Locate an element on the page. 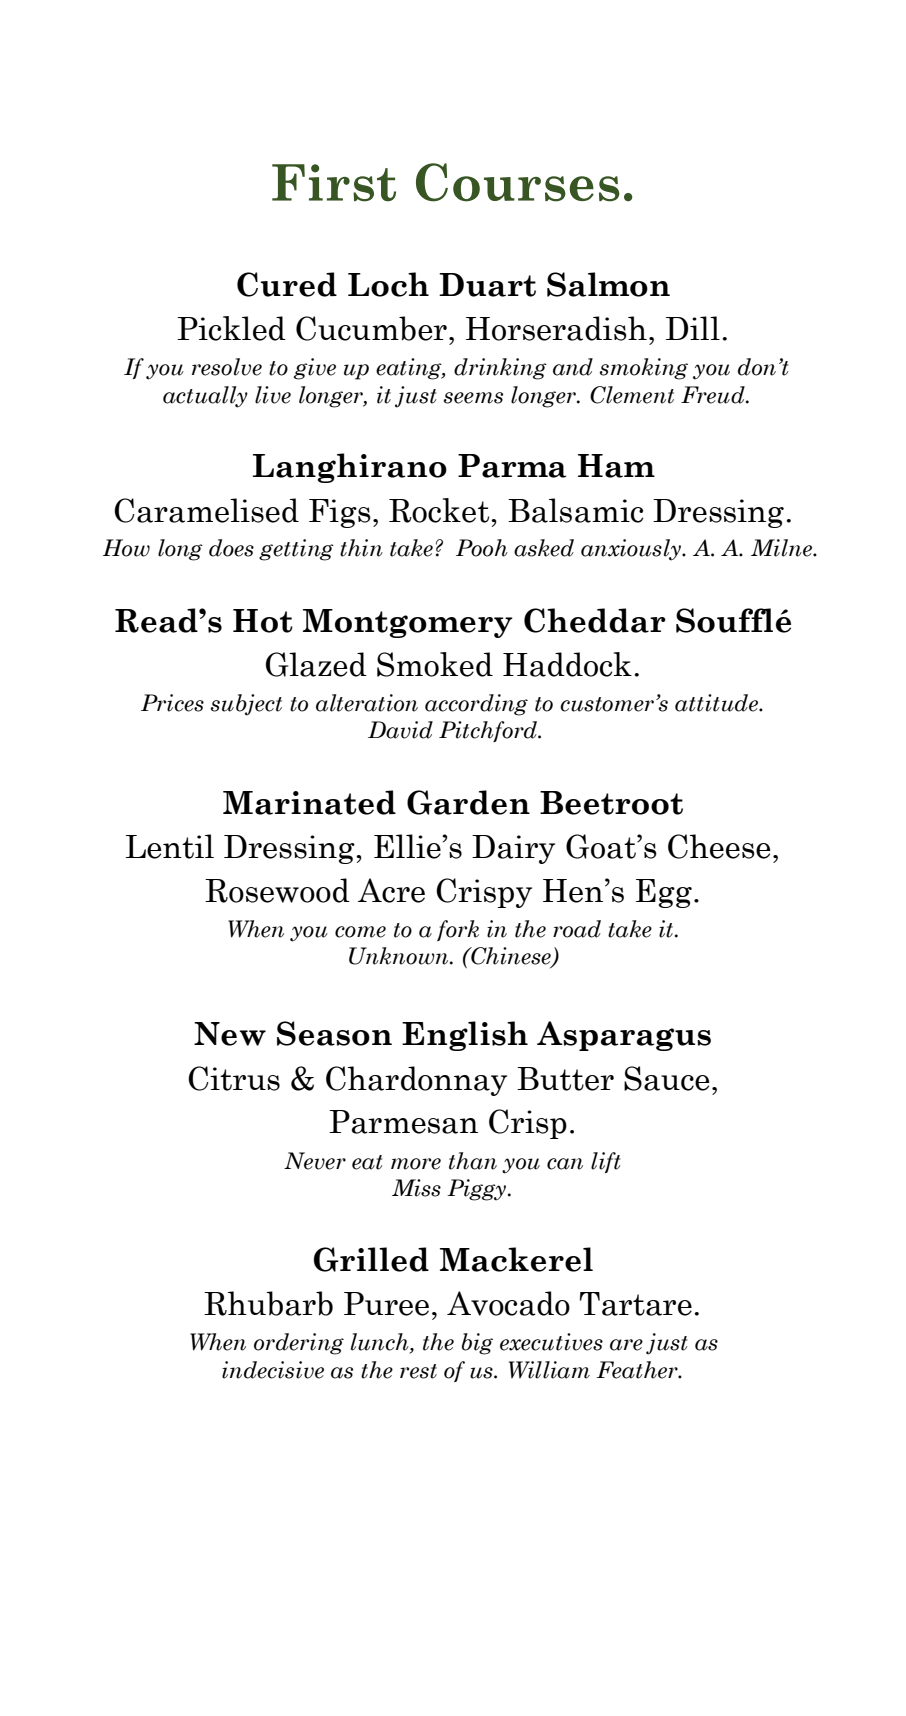  Cured is located at coordinates (287, 284).
